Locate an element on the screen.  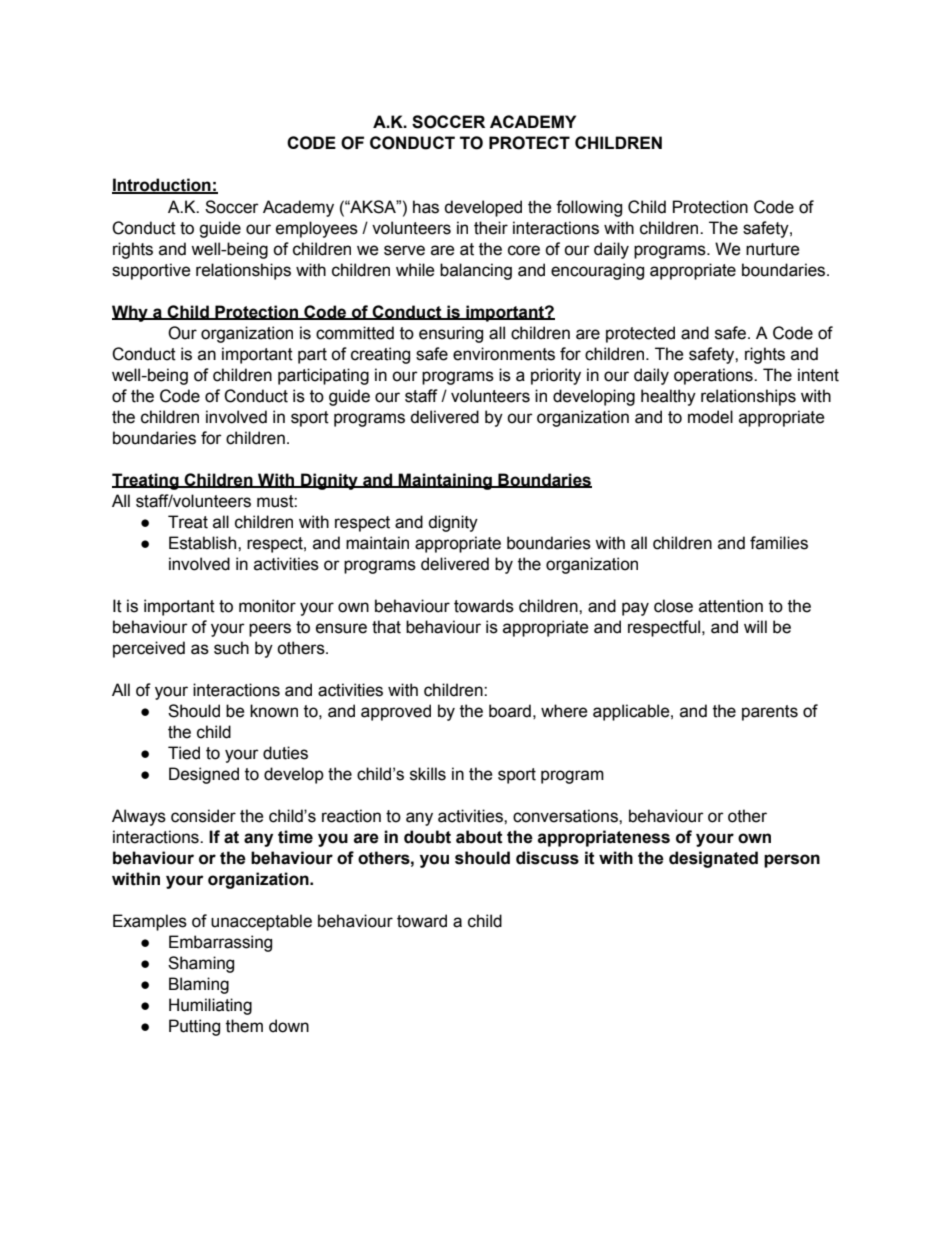
Humiliating is located at coordinates (210, 1006).
